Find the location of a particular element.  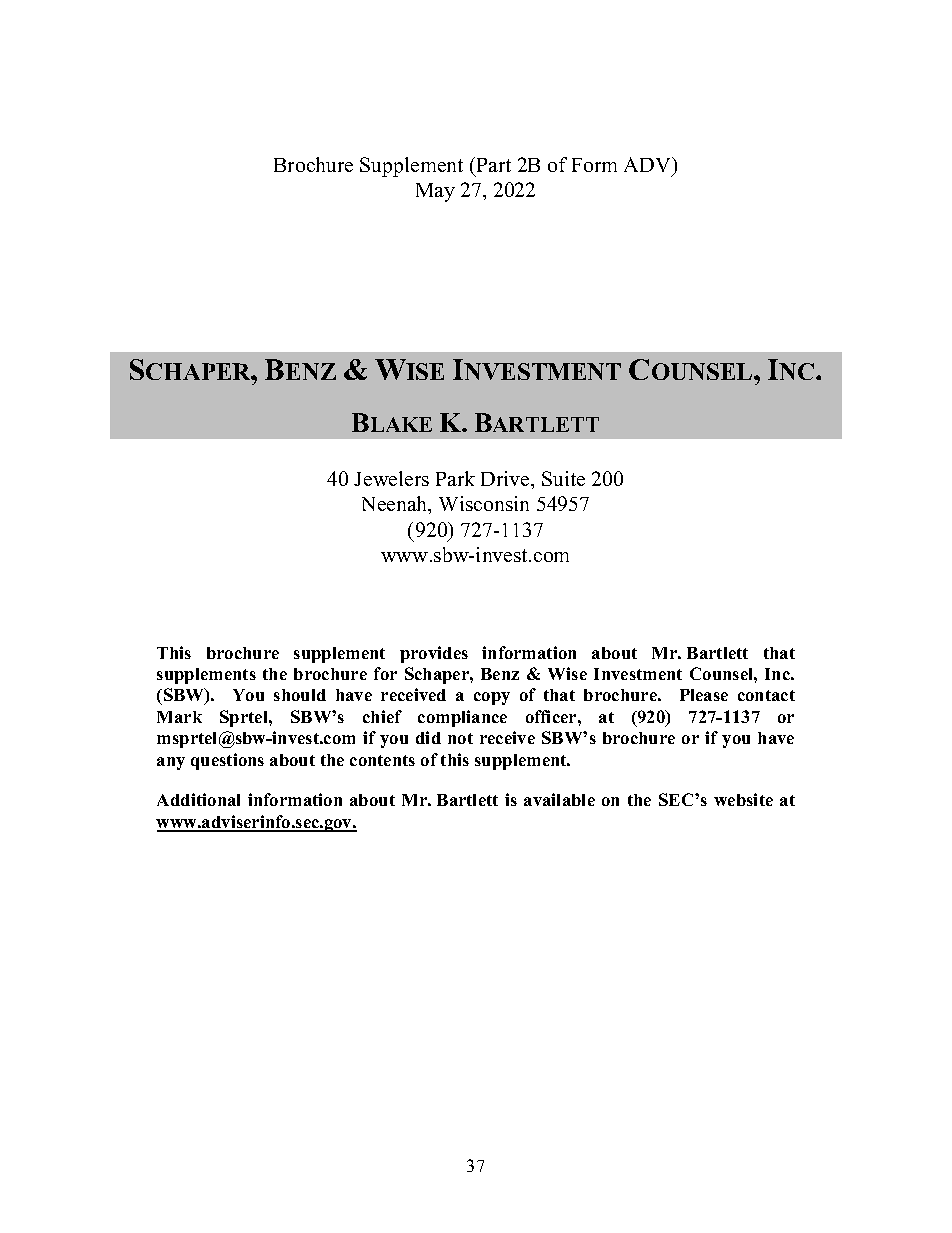

May is located at coordinates (435, 192).
